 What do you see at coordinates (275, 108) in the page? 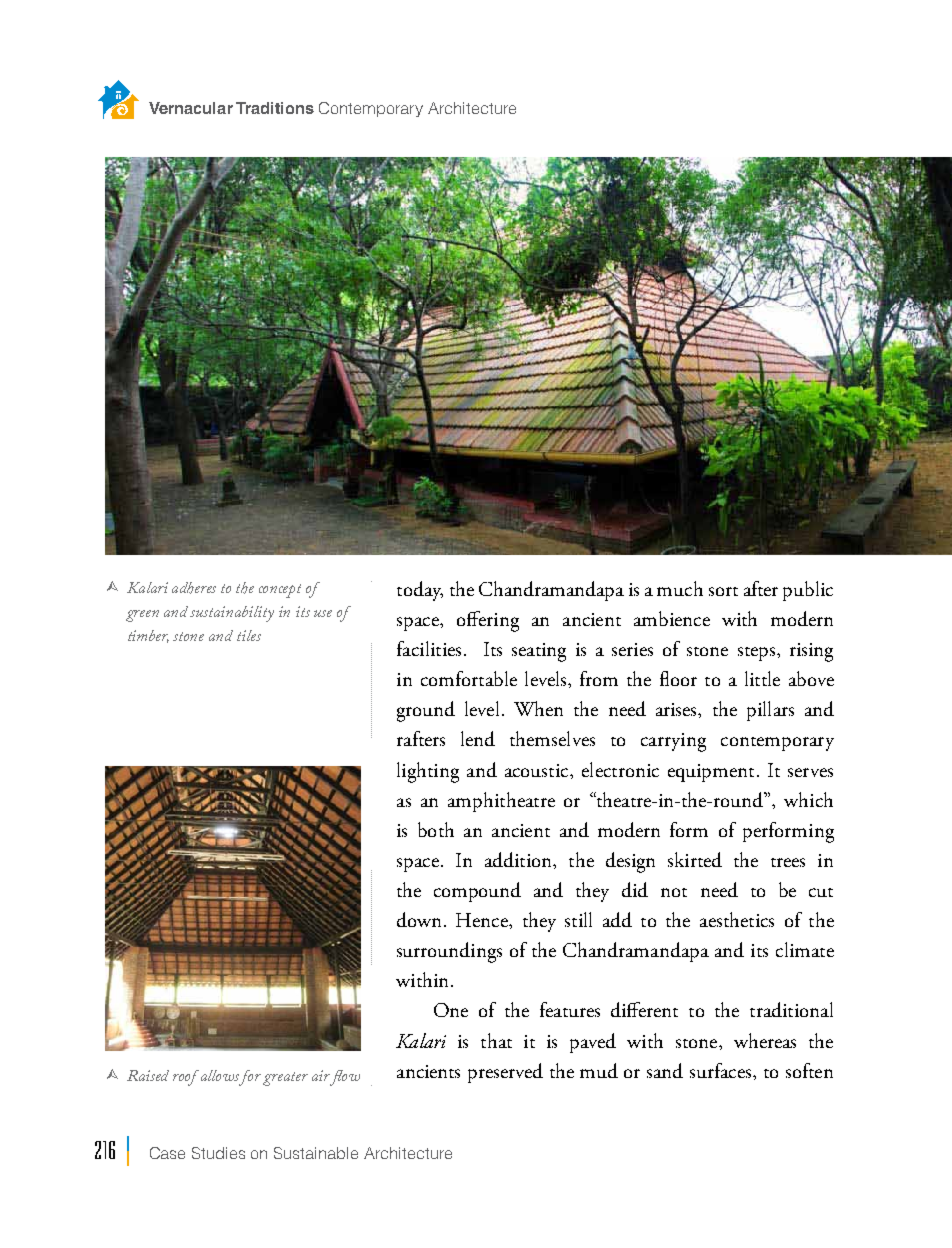
I see `Traditions` at bounding box center [275, 108].
